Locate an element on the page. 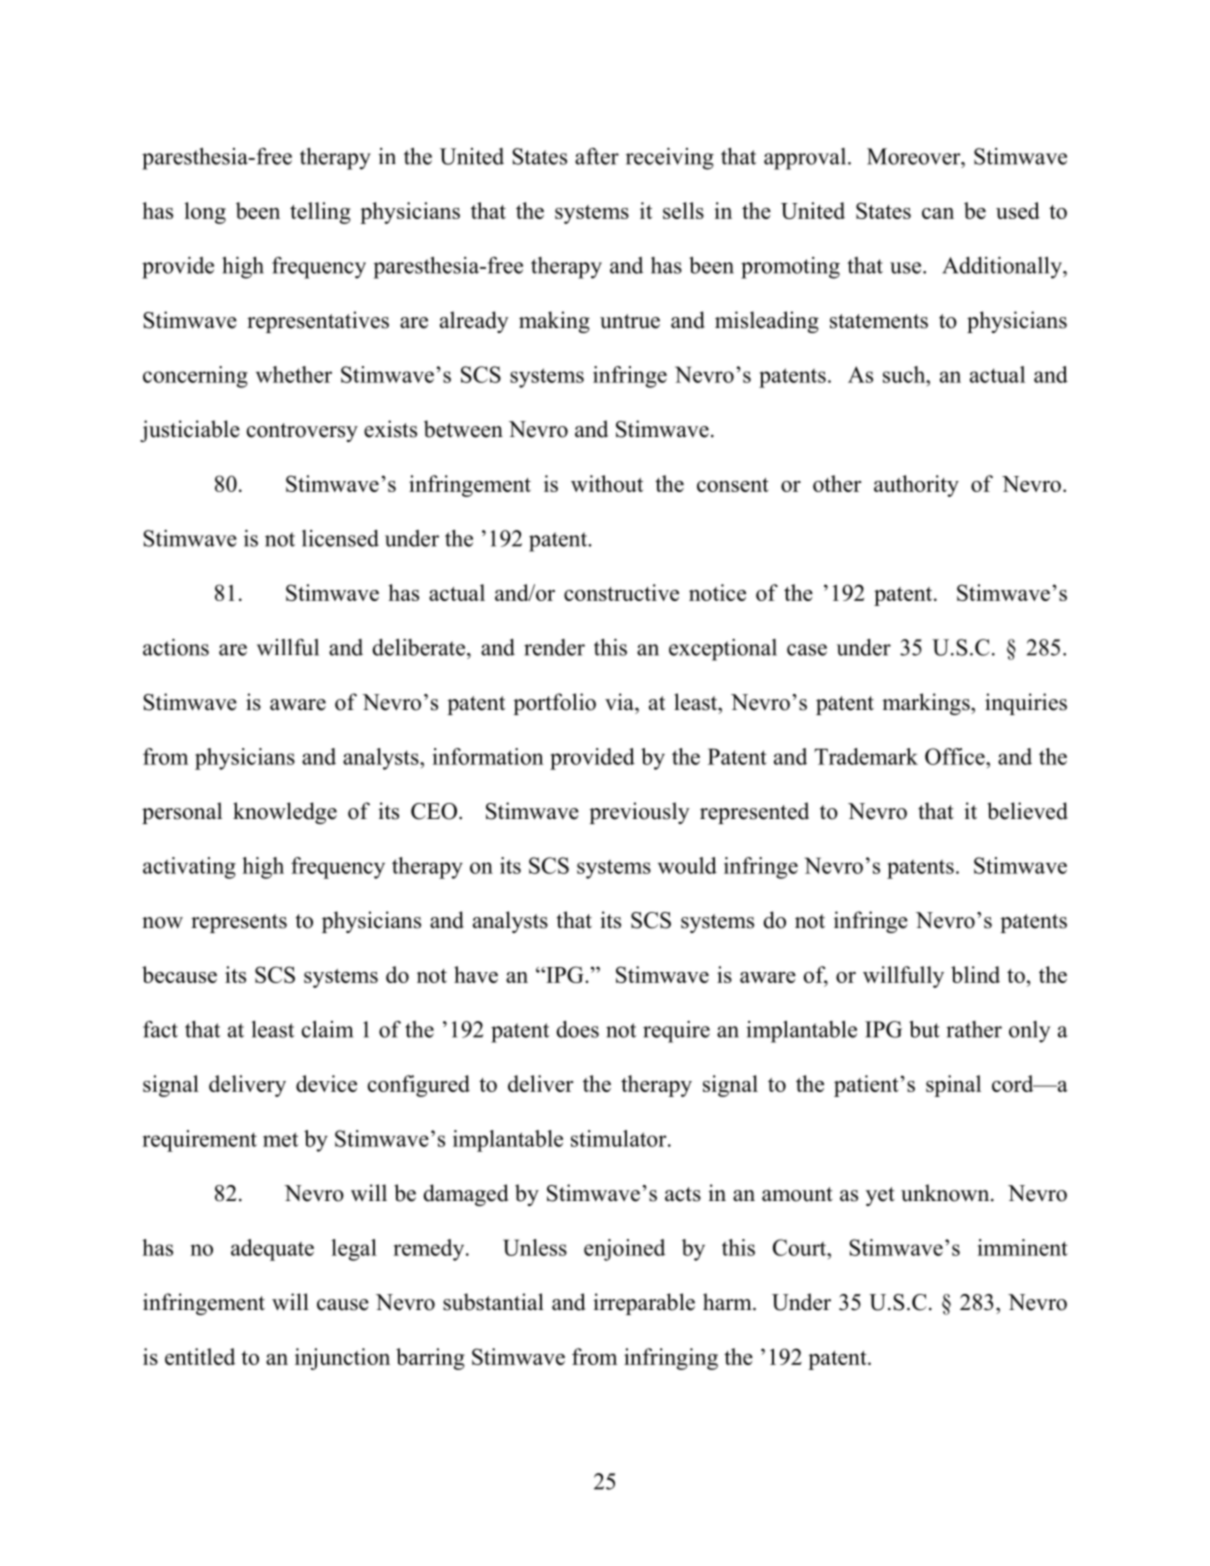 This image has height=1566, width=1210. stimulator is located at coordinates (620, 1138).
